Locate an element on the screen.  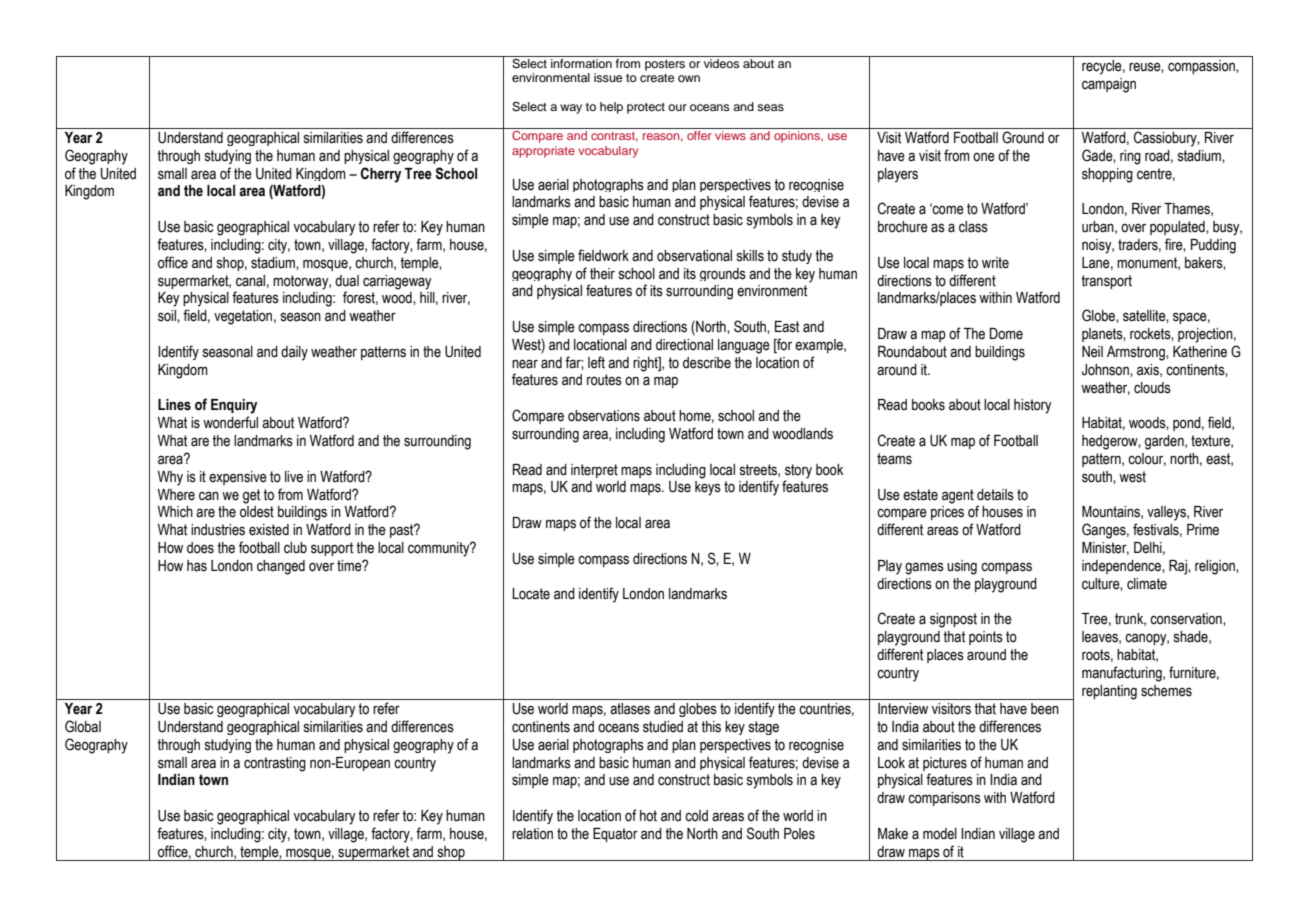
has is located at coordinates (197, 566).
